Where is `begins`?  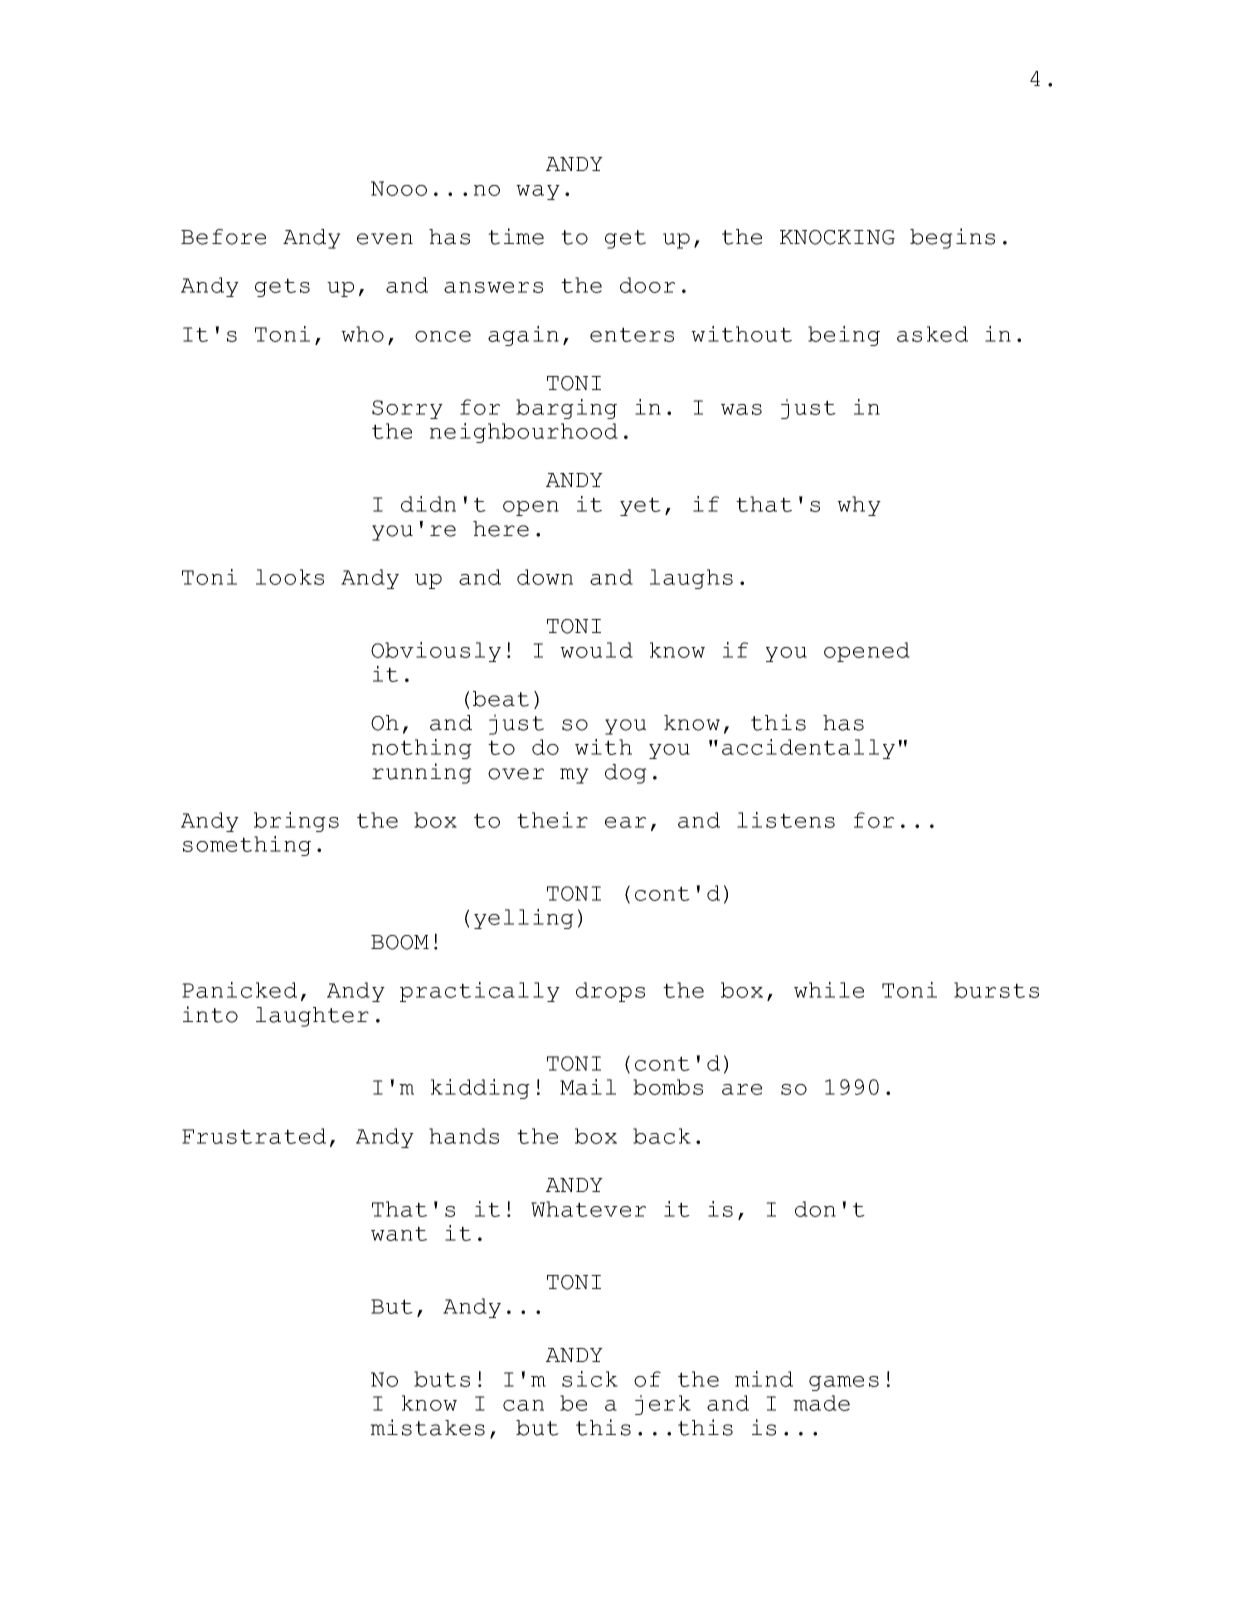
begins is located at coordinates (952, 238).
